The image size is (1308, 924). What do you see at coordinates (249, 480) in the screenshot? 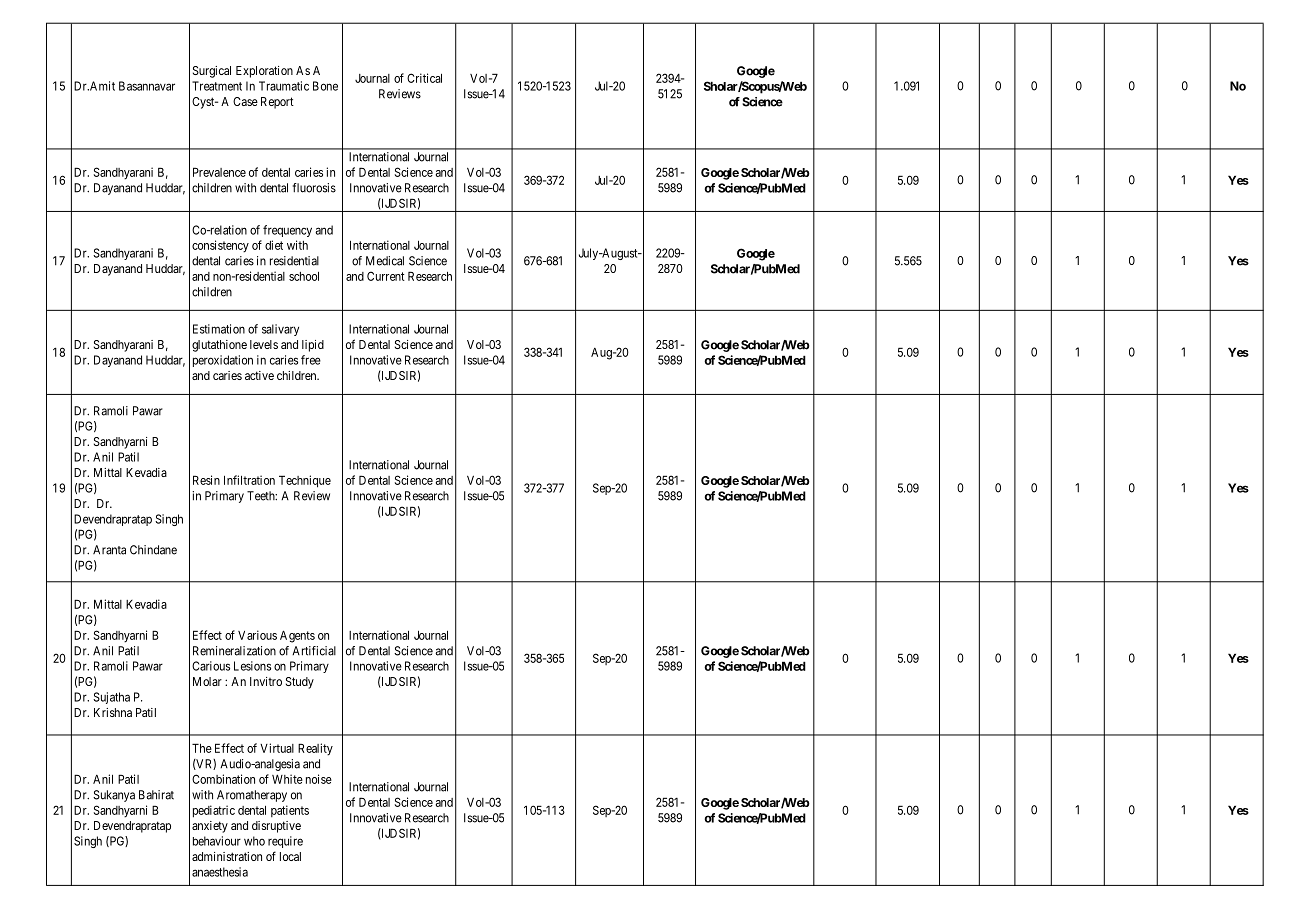
I see `Infiltration` at bounding box center [249, 480].
